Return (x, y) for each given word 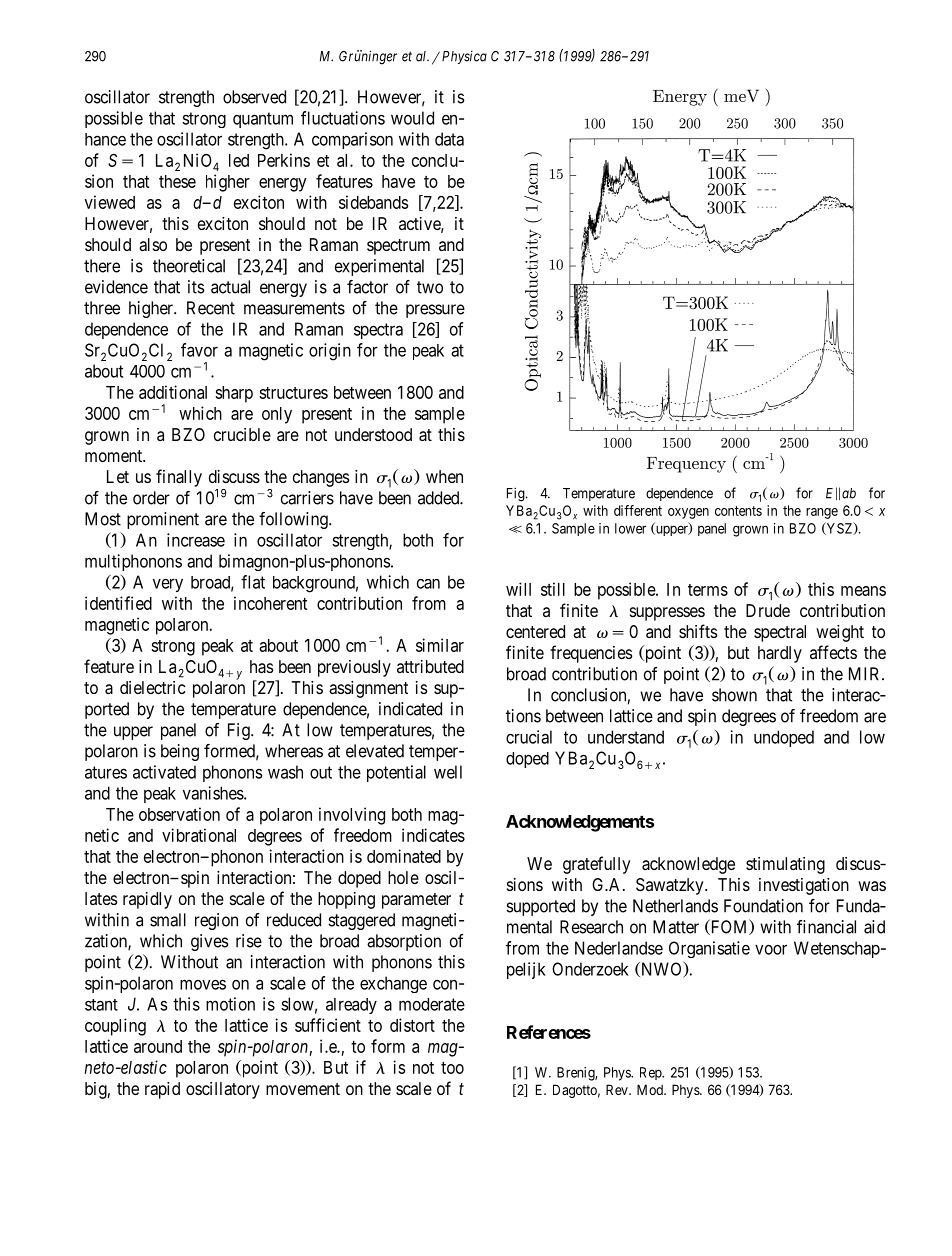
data (449, 139)
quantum (263, 120)
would (412, 118)
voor (771, 949)
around (158, 1046)
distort (412, 1025)
